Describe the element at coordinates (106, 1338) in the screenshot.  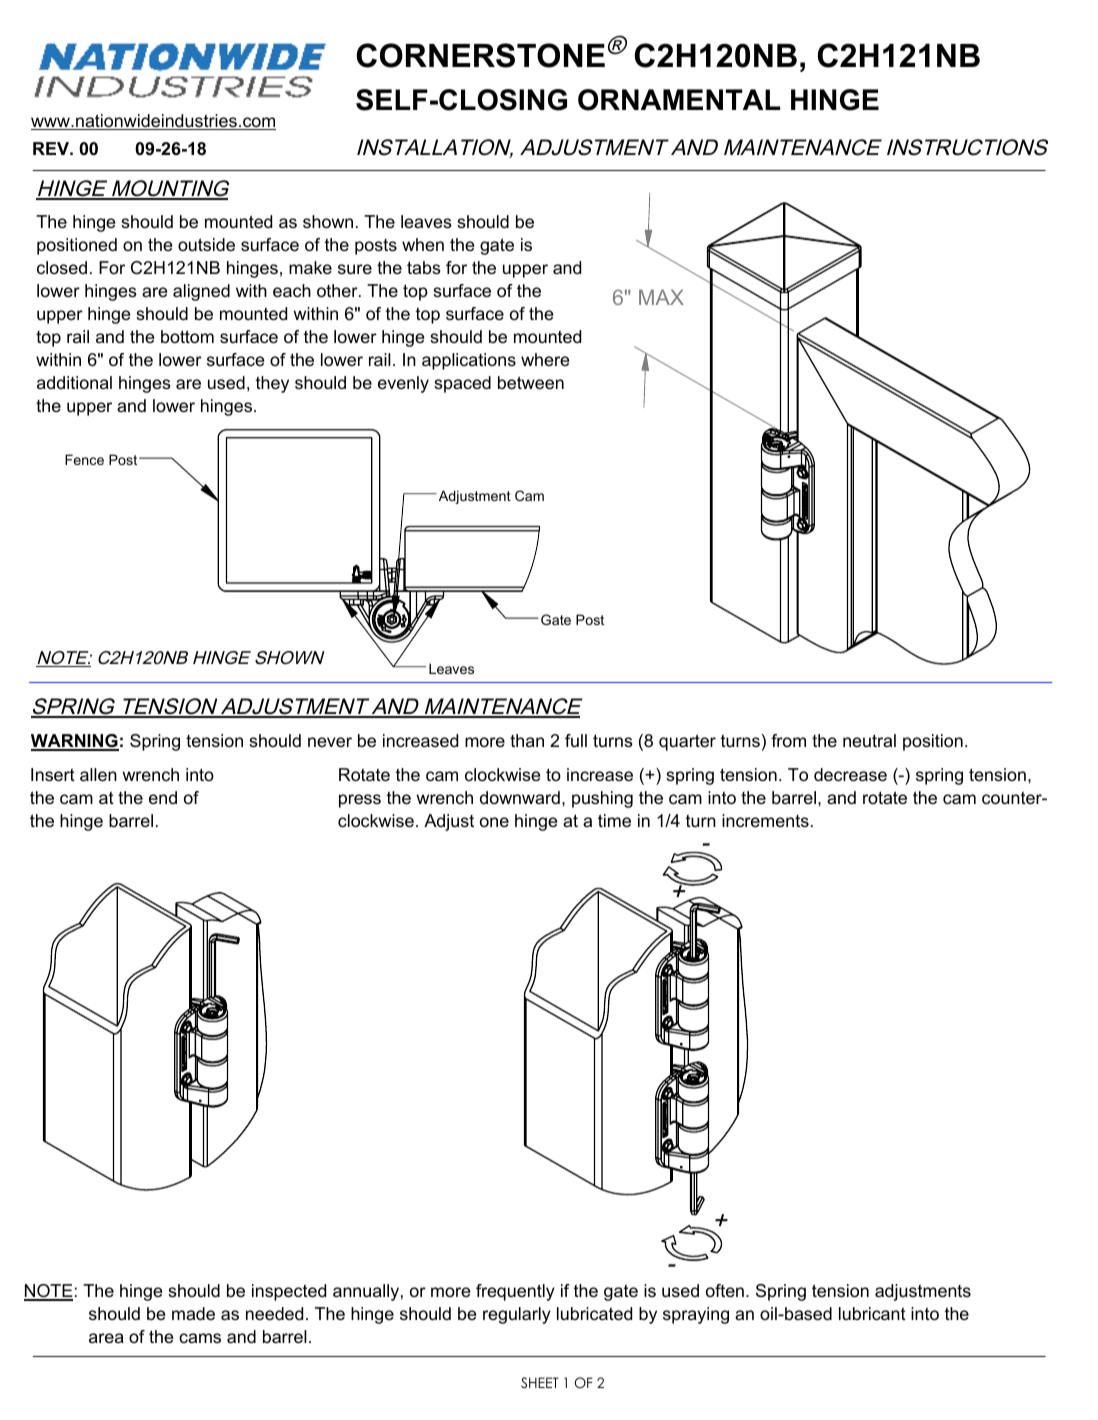
I see `area` at that location.
